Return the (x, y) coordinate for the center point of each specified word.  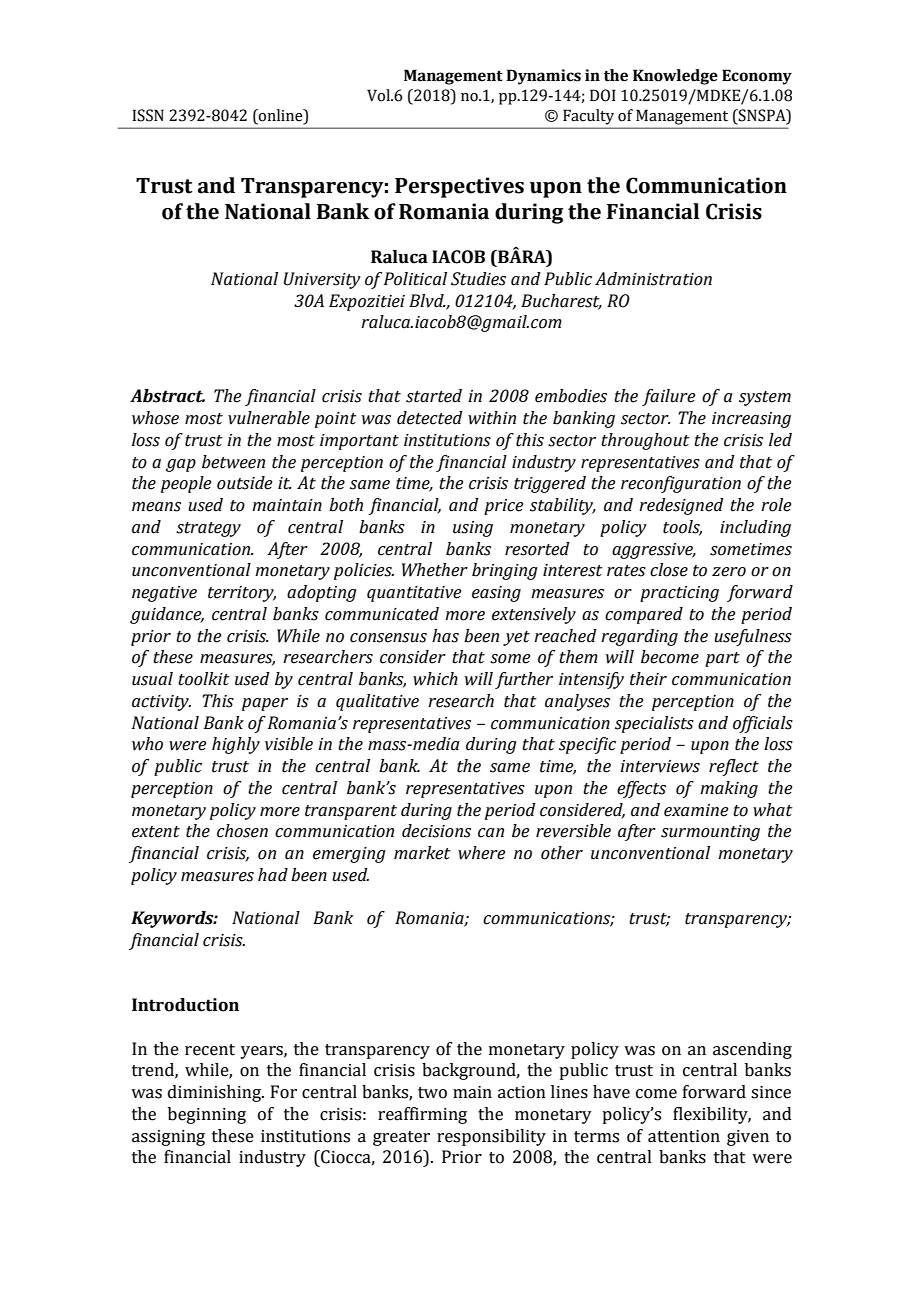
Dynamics (543, 77)
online (281, 115)
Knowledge (675, 77)
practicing (679, 594)
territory (242, 594)
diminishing (216, 1093)
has (445, 636)
